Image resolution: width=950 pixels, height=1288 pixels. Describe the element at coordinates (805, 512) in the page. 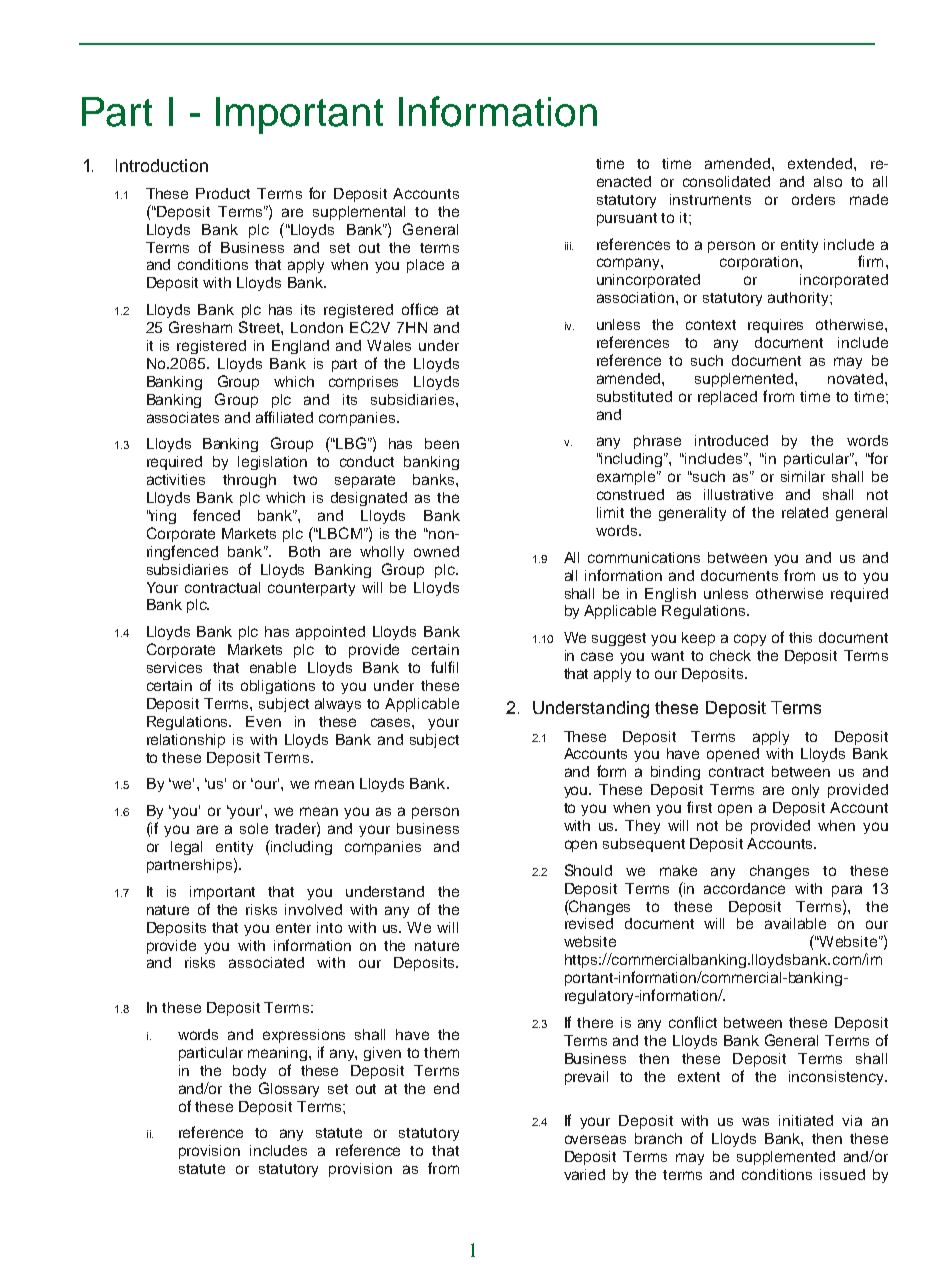

I see `related` at that location.
